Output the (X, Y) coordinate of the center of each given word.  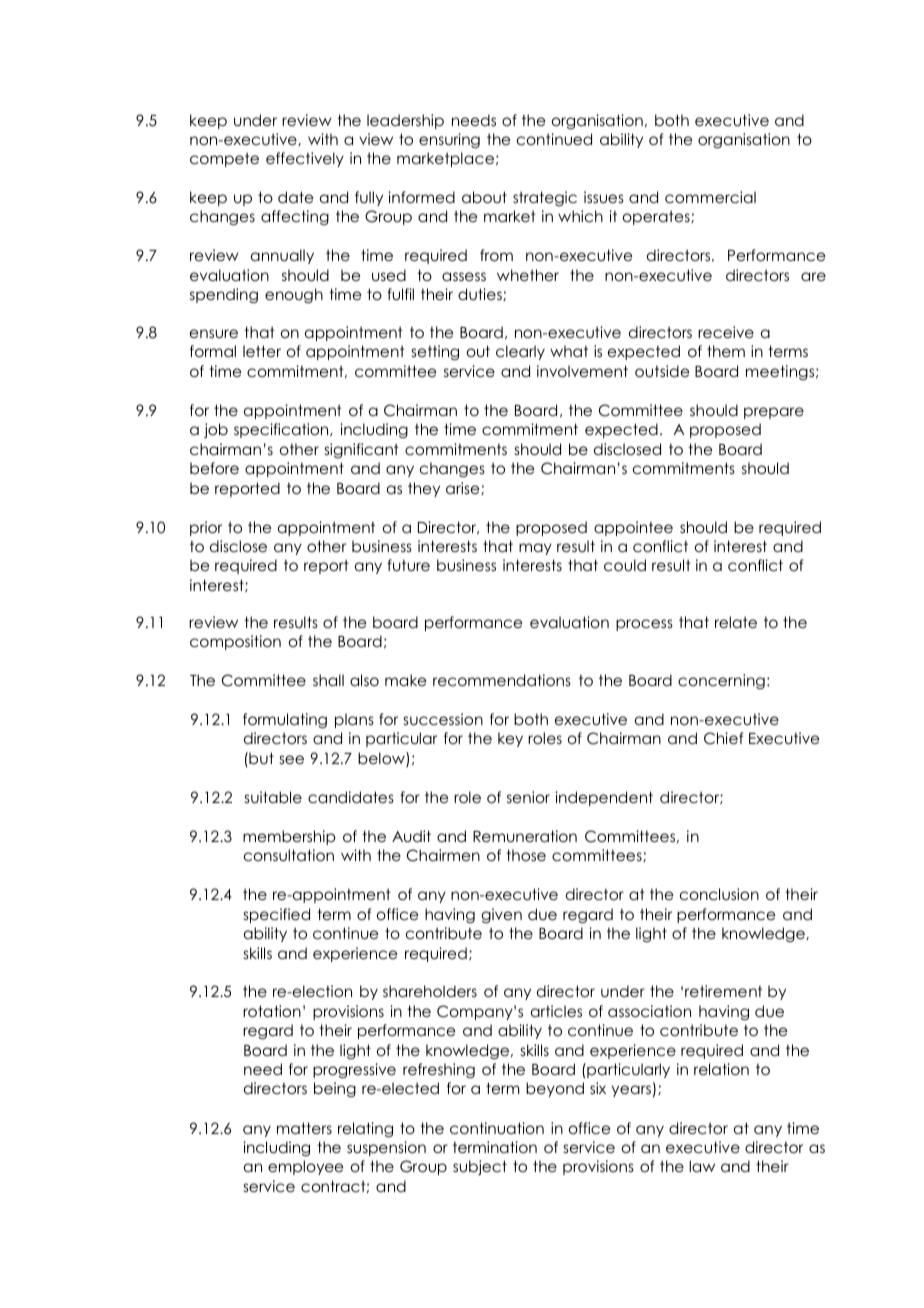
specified (277, 915)
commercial (710, 197)
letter (262, 351)
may (535, 549)
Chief (723, 738)
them (726, 351)
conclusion (719, 894)
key (510, 739)
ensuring (449, 141)
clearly (520, 352)
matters (304, 1128)
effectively (305, 159)
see (292, 759)
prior (206, 528)
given (501, 915)
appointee (633, 528)
